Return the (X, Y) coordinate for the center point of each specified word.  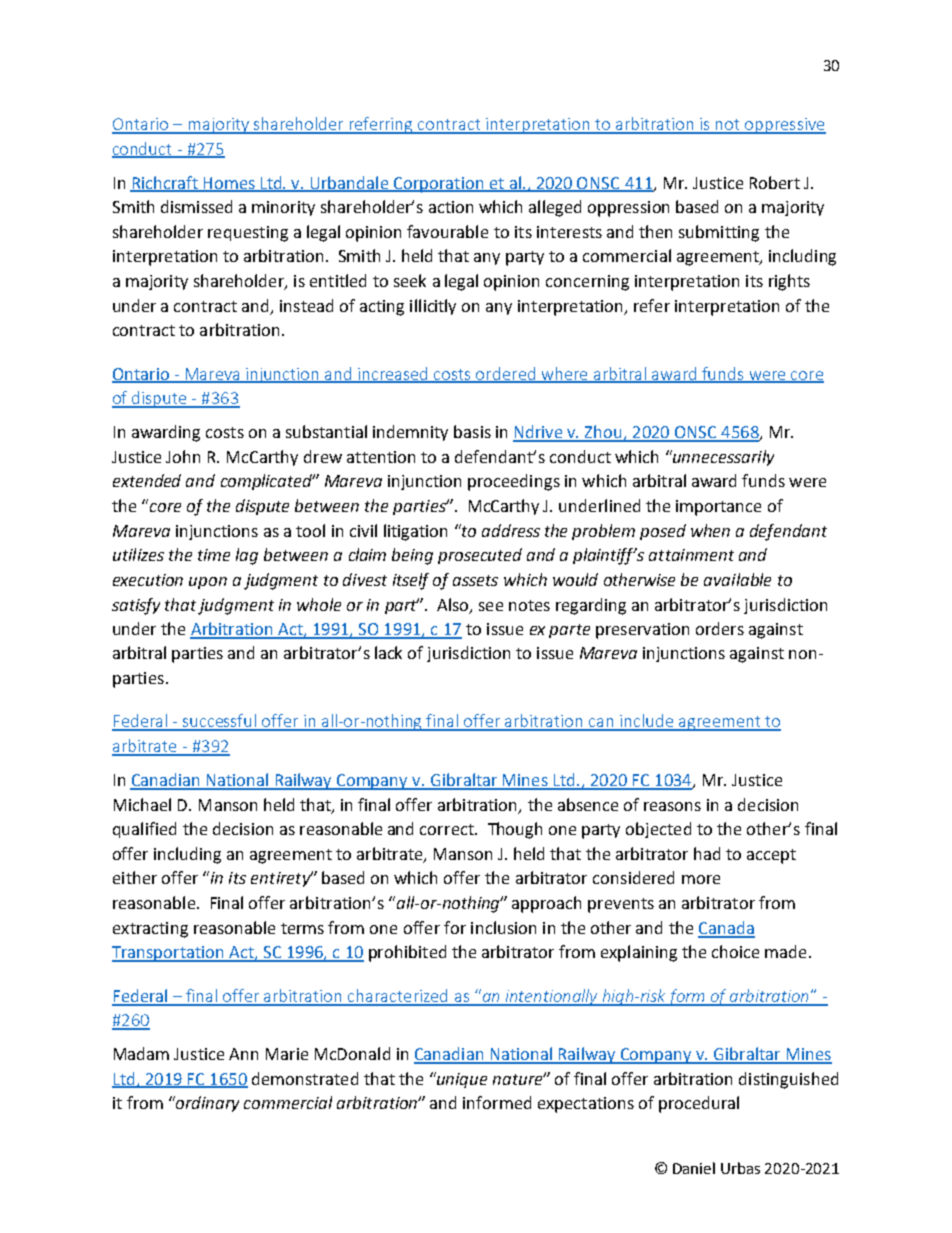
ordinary (206, 1104)
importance (718, 508)
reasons (672, 806)
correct (448, 829)
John (183, 456)
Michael (142, 804)
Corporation (439, 185)
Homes (229, 184)
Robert (775, 182)
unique (461, 1080)
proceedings (514, 482)
